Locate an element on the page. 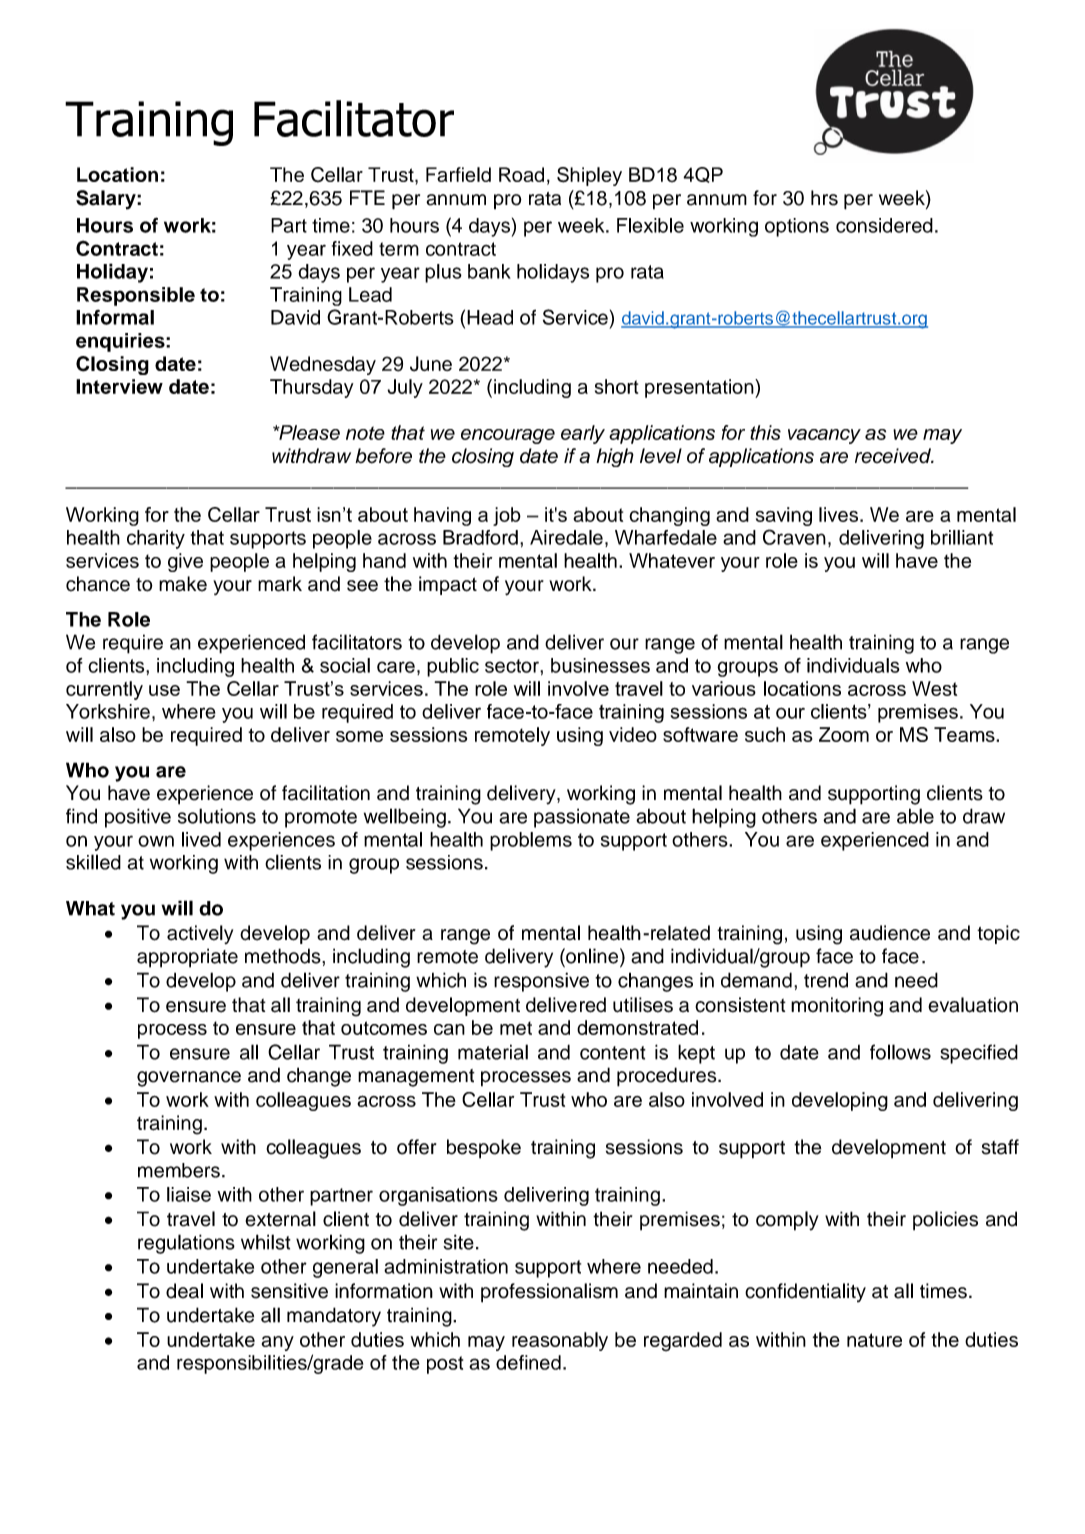  appropriate is located at coordinates (187, 958).
